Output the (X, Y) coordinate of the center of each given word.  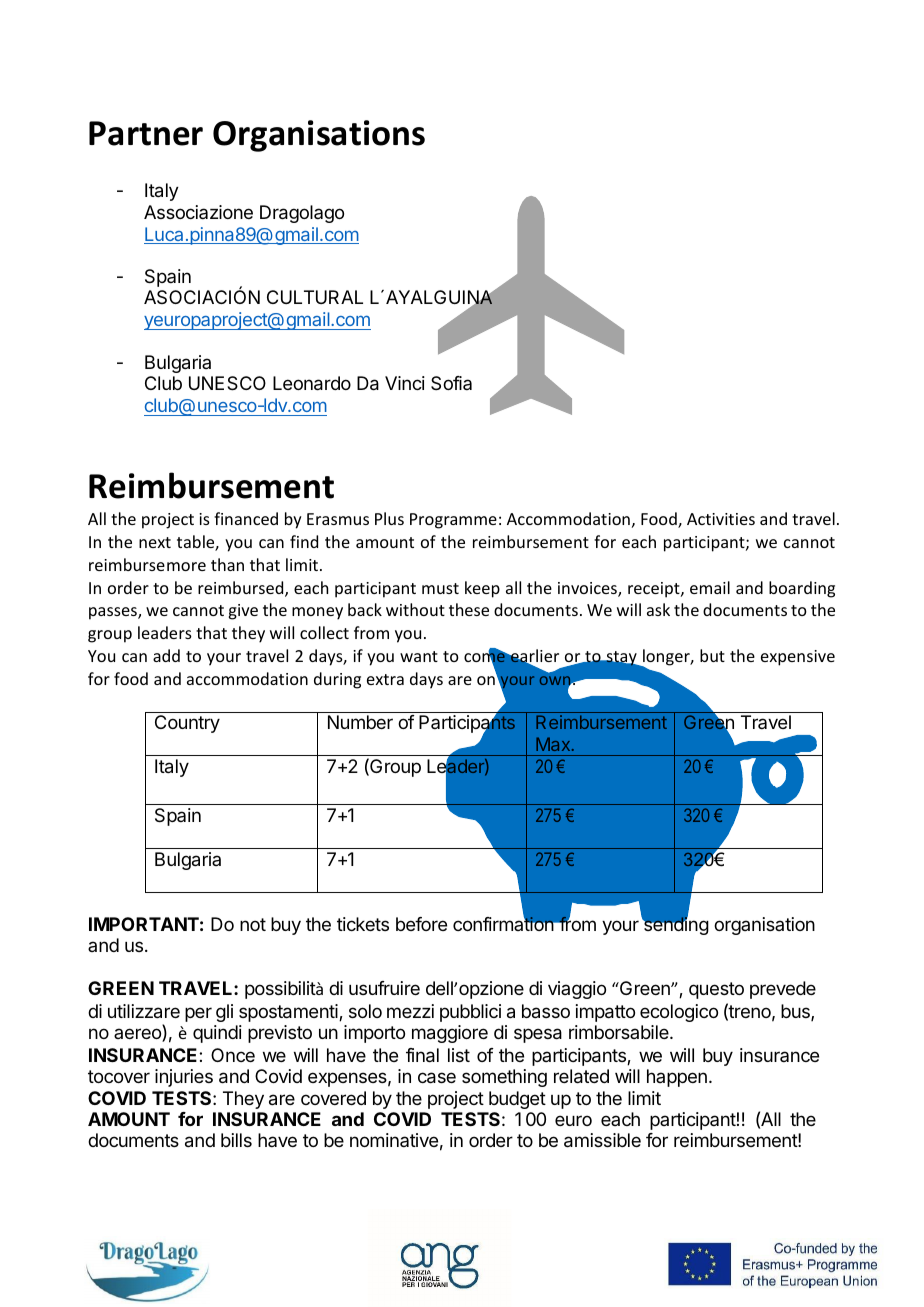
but (712, 655)
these (469, 609)
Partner (146, 133)
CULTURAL (315, 297)
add (166, 655)
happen (677, 1078)
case (437, 1078)
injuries (184, 1078)
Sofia (451, 383)
